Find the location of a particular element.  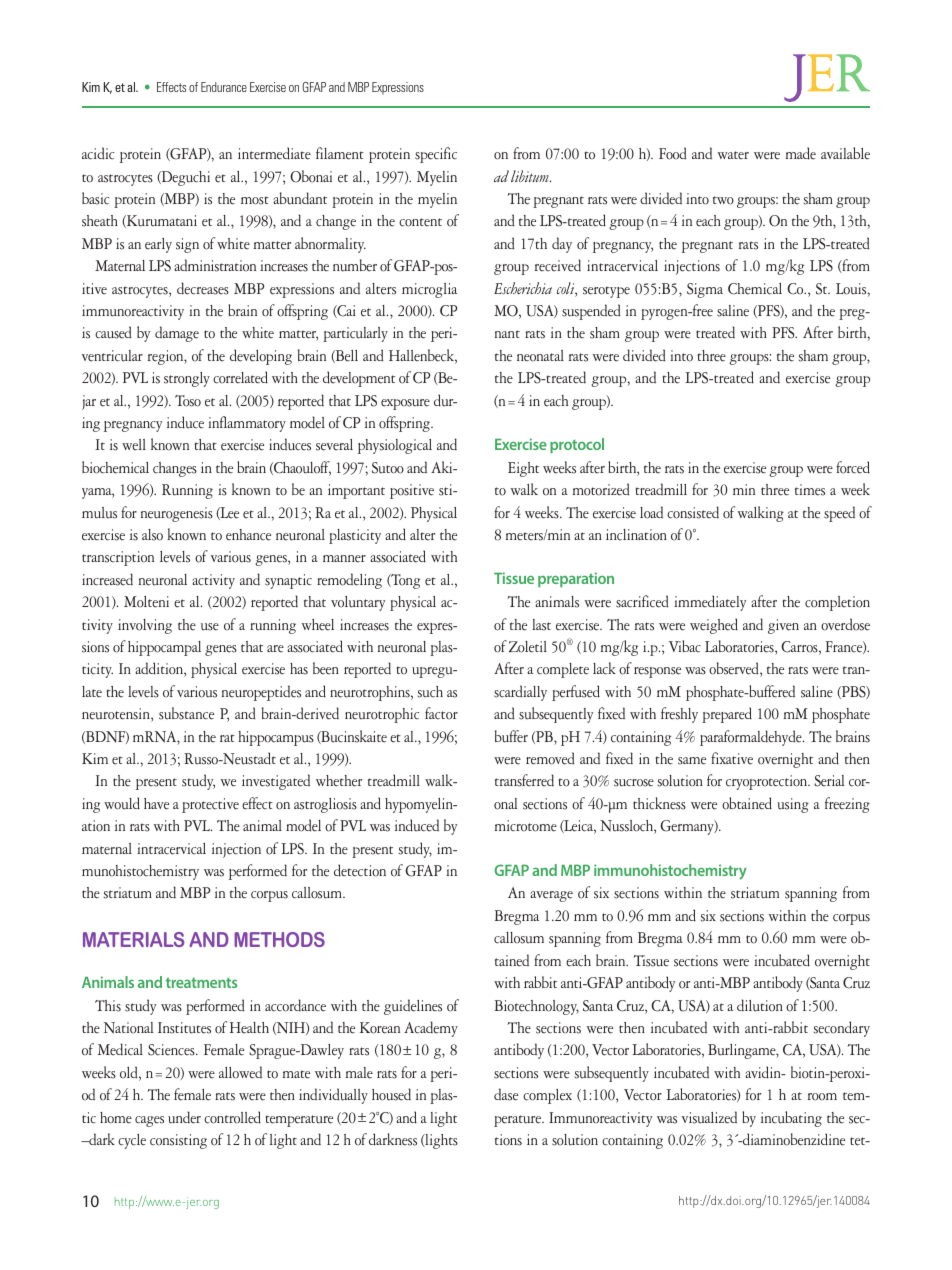

specific is located at coordinates (436, 155).
